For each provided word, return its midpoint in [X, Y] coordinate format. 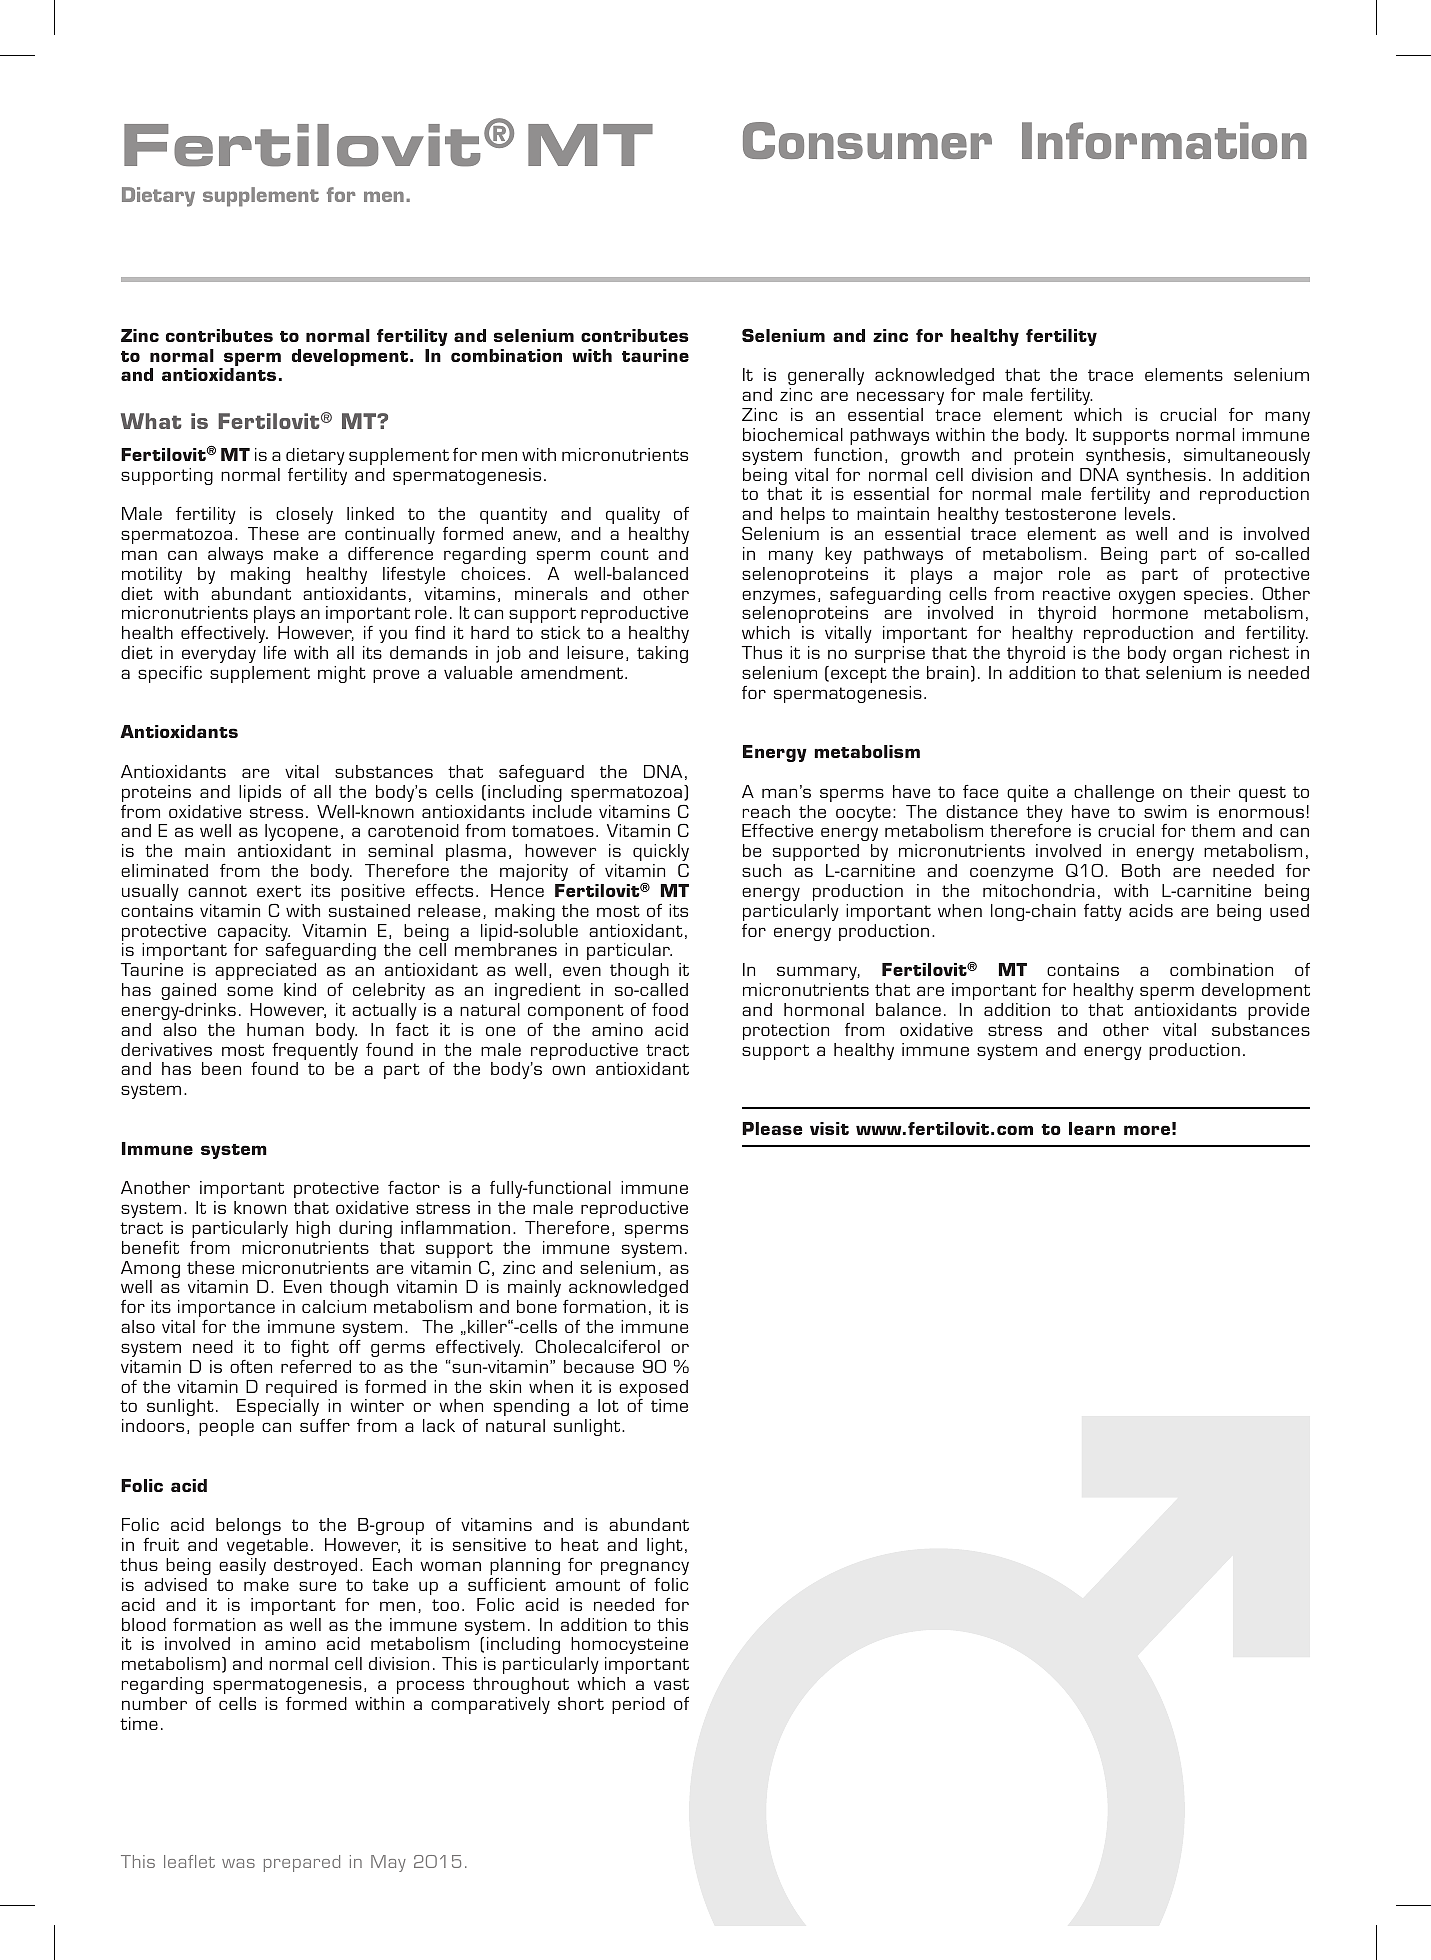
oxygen [1147, 597]
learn [1092, 1128]
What [151, 421]
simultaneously [1247, 456]
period [638, 1705]
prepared [302, 1863]
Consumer [867, 140]
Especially [278, 1407]
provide [1278, 1011]
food [670, 1009]
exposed [653, 1390]
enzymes [778, 598]
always [235, 555]
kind [300, 989]
